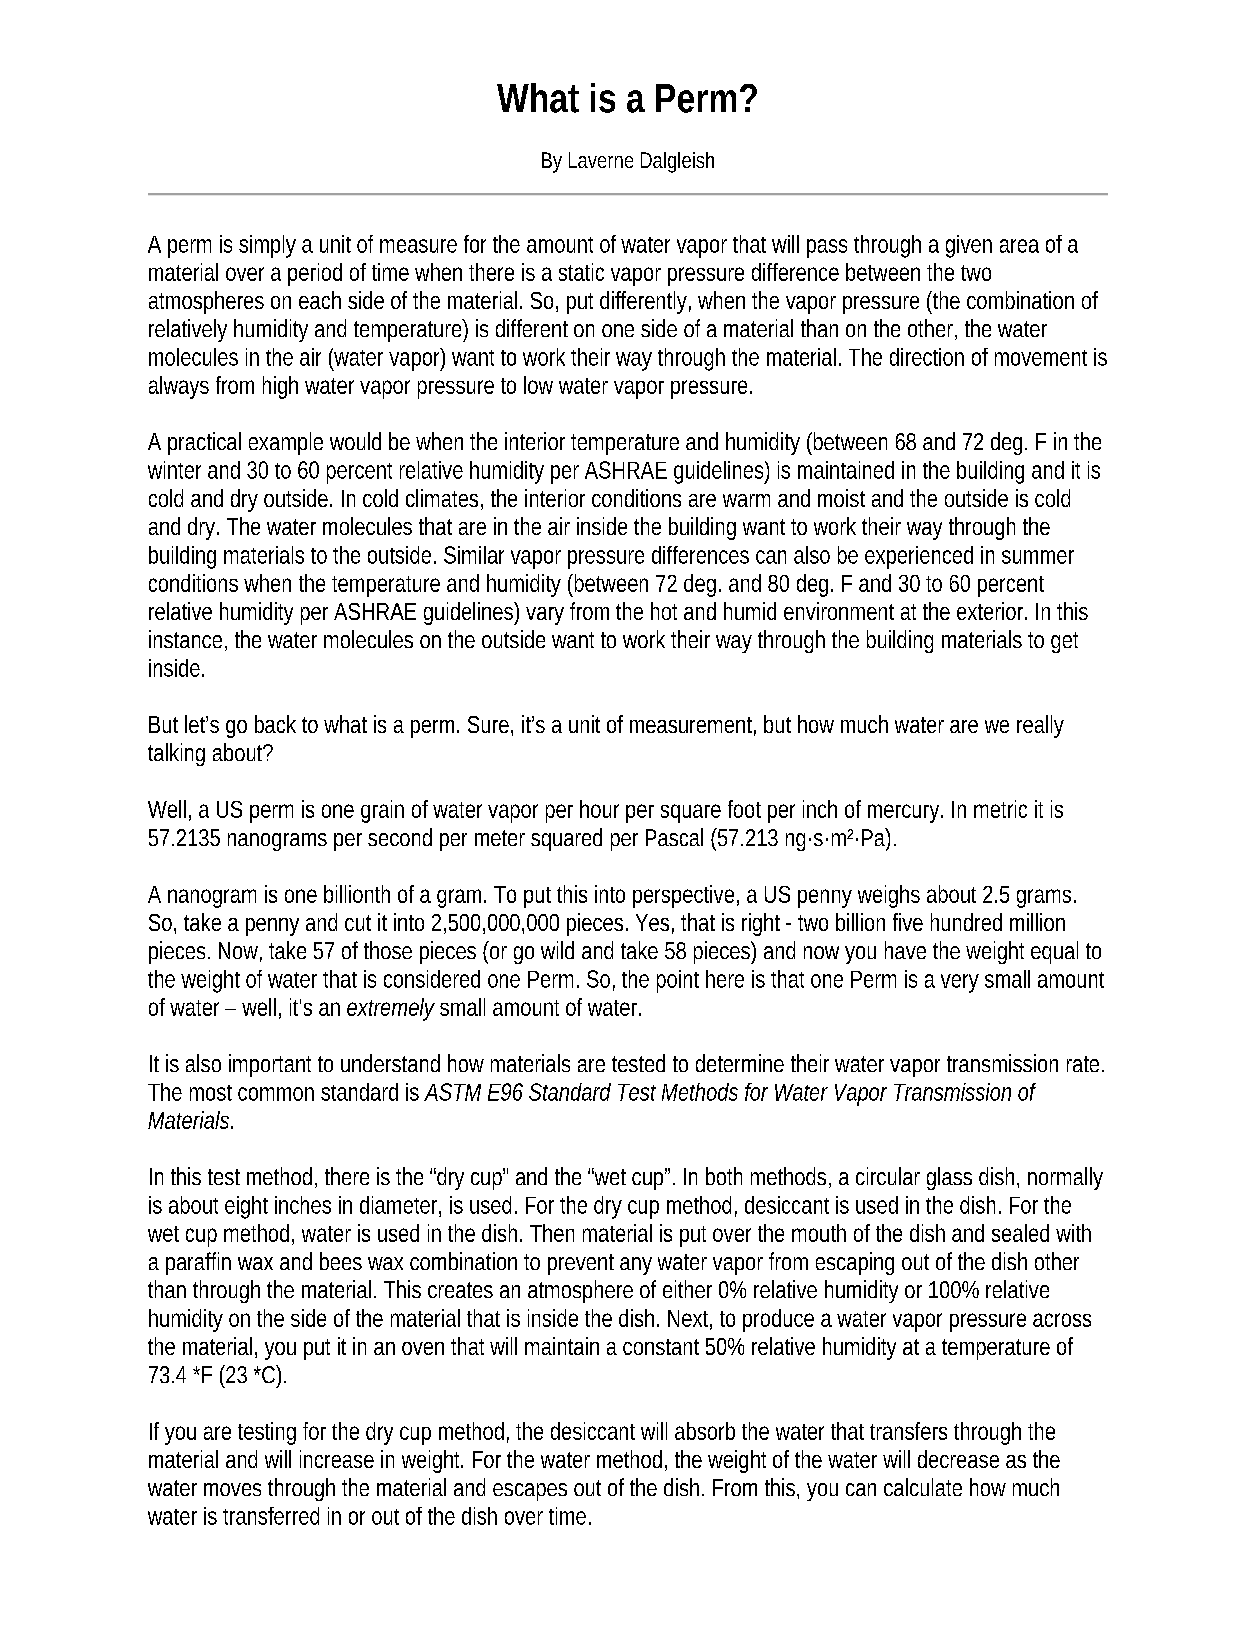 The image size is (1256, 1626). What do you see at coordinates (286, 443) in the screenshot?
I see `example` at bounding box center [286, 443].
